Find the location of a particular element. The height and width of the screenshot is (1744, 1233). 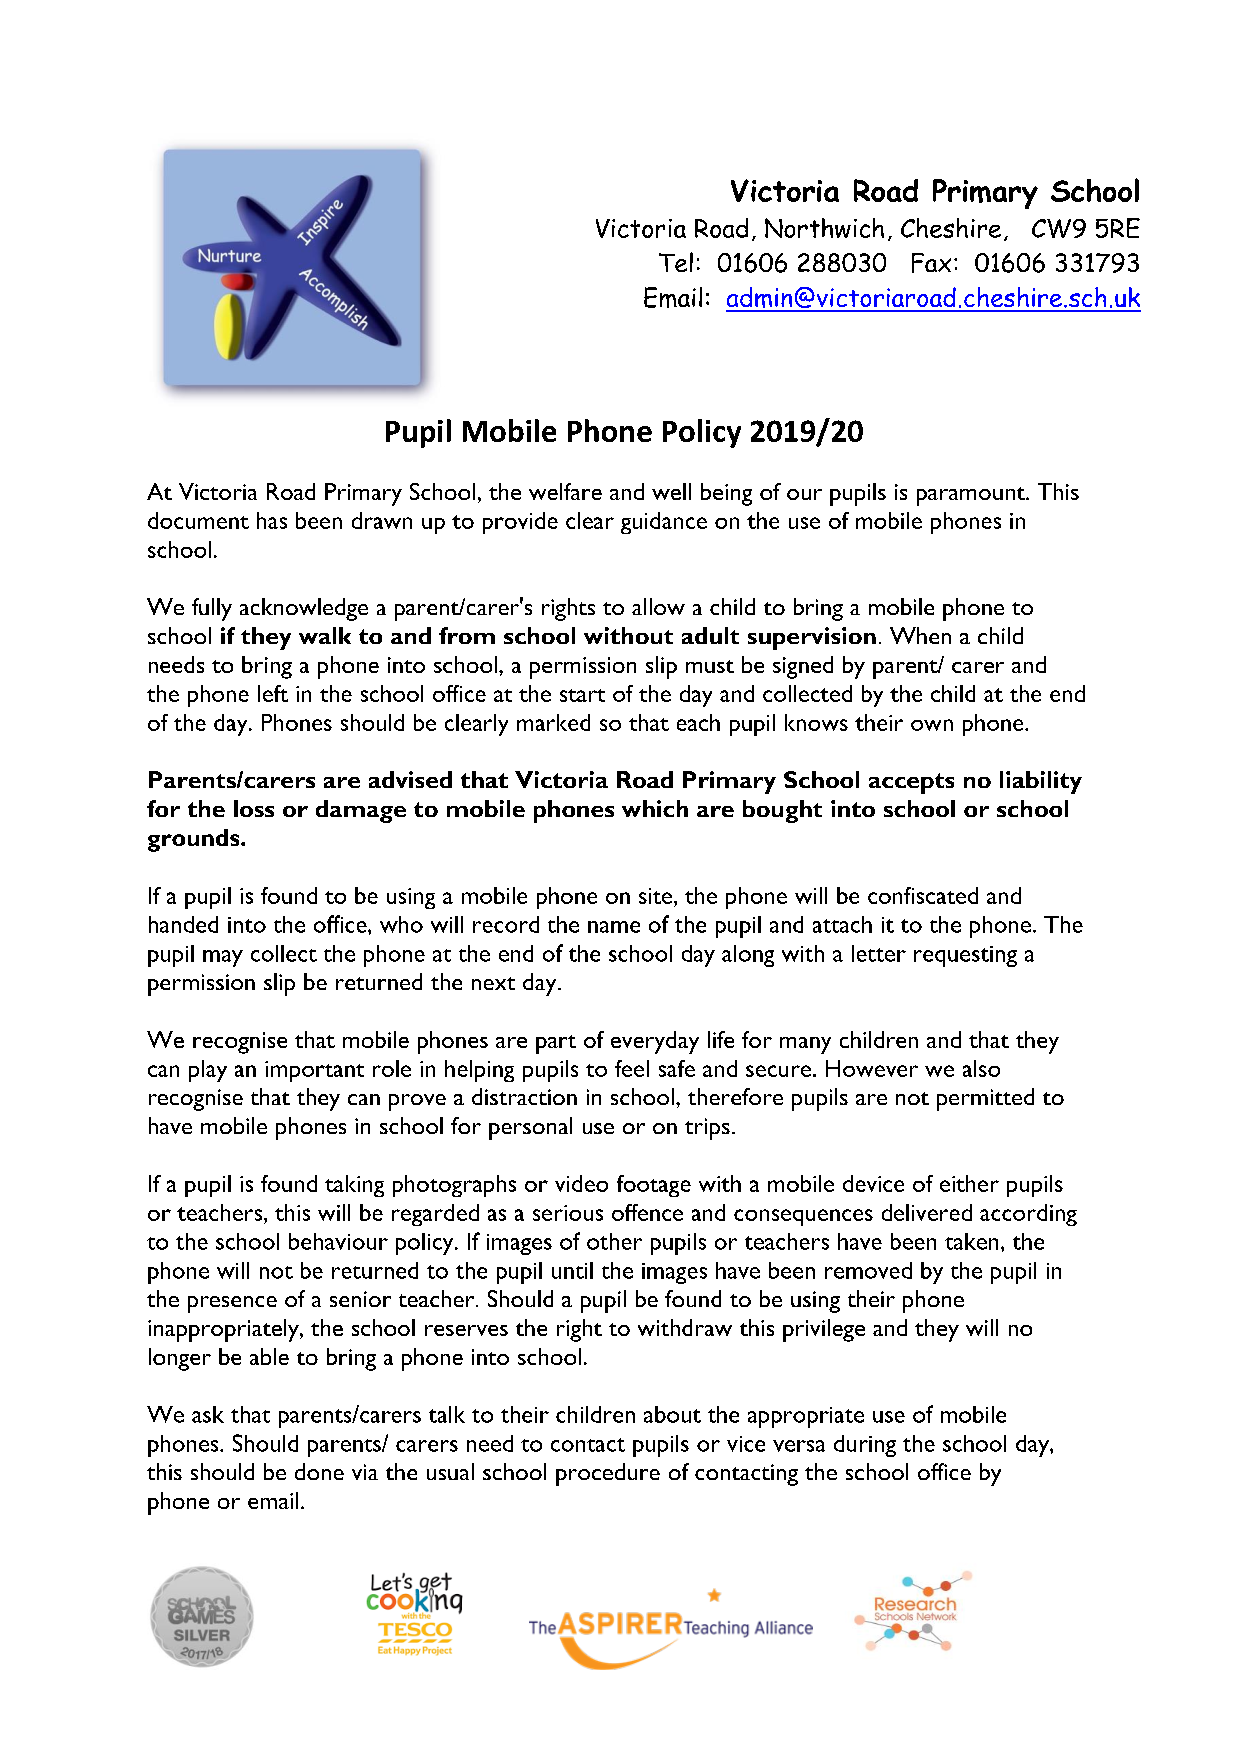

guidance is located at coordinates (664, 523).
